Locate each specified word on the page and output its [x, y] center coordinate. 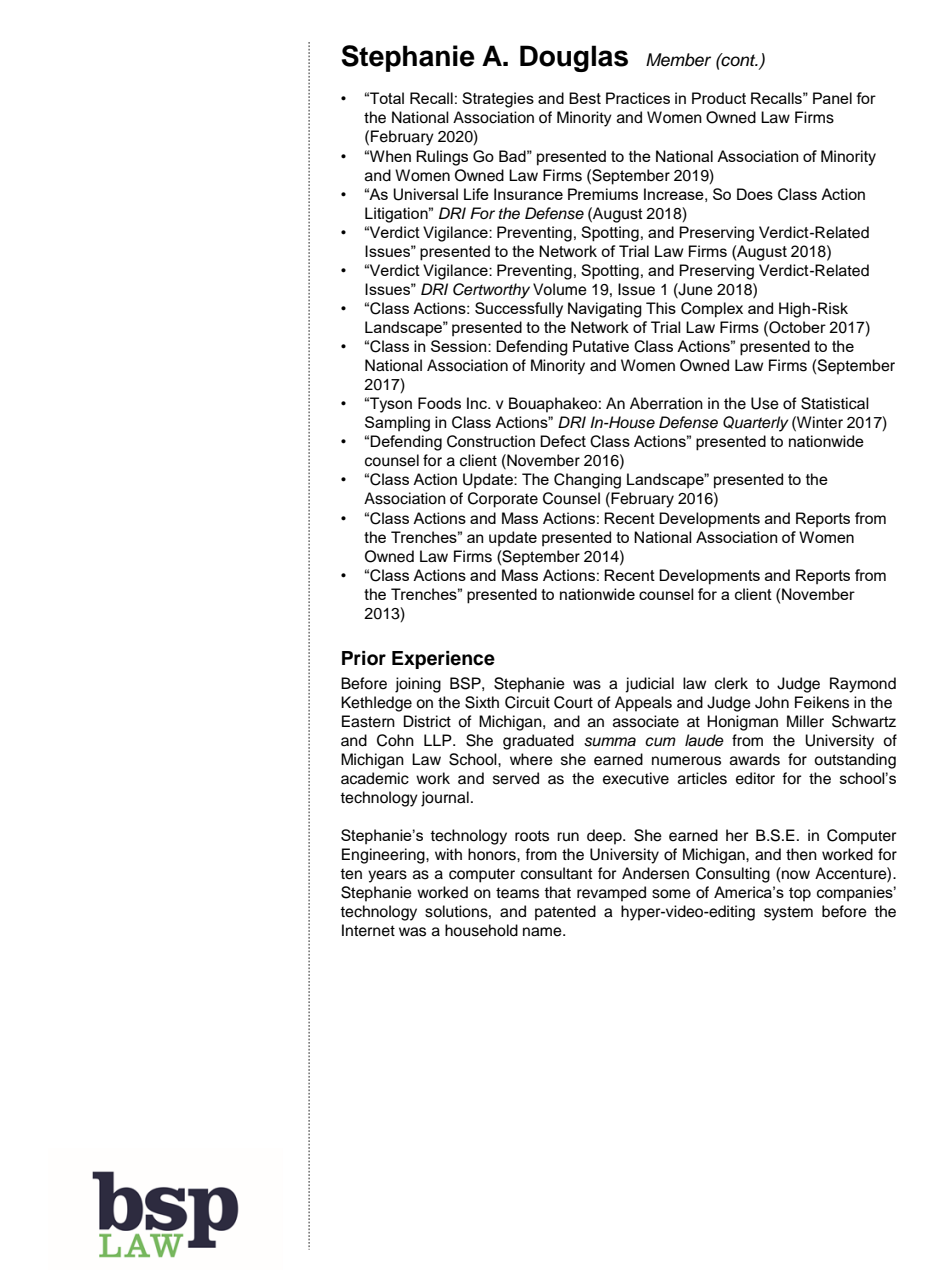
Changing [587, 481]
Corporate [503, 500]
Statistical [835, 403]
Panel [832, 98]
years [387, 876]
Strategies [498, 100]
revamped [611, 894]
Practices [638, 98]
